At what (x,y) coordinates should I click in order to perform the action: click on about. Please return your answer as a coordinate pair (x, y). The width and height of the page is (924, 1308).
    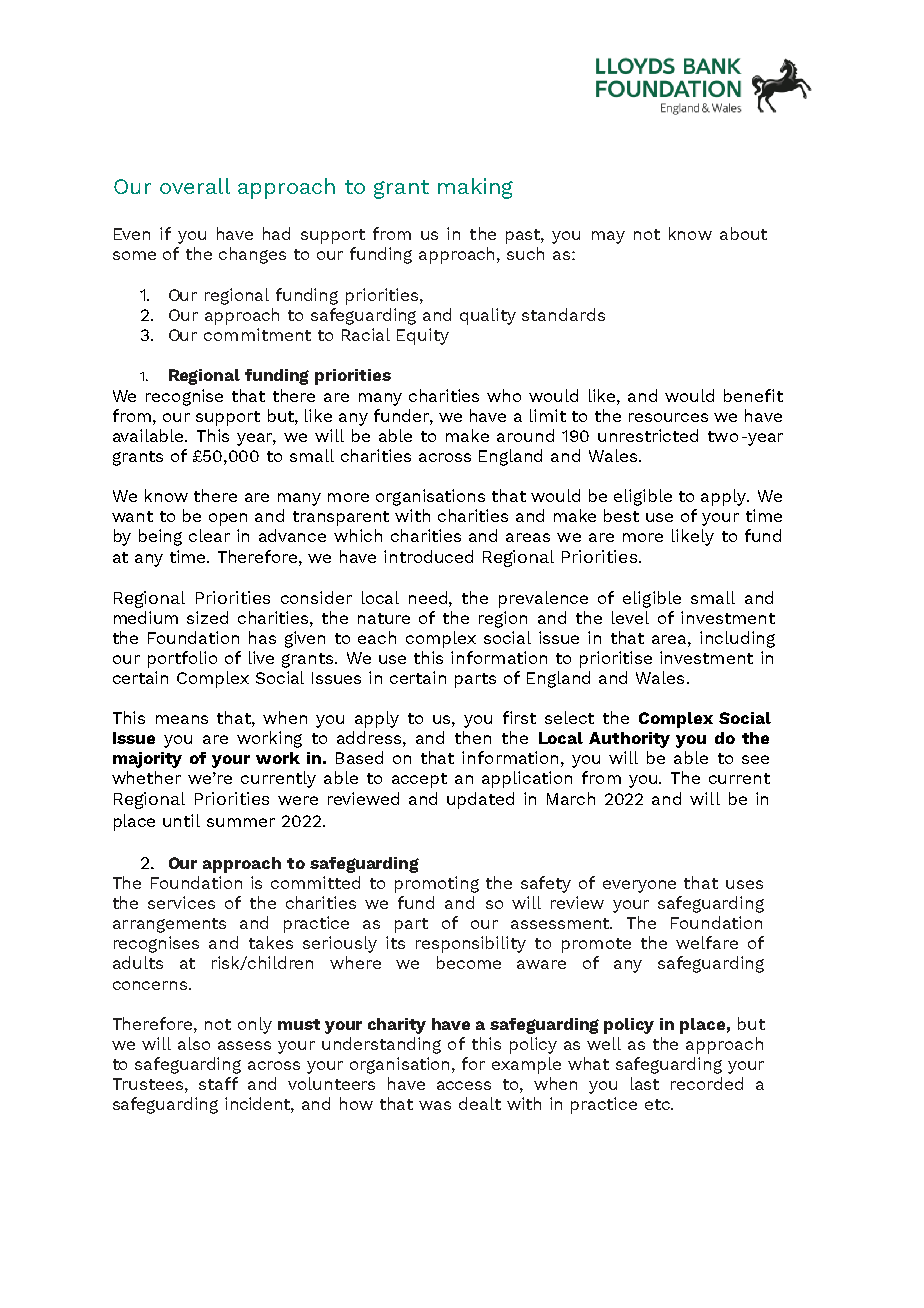
    Looking at the image, I should click on (743, 233).
